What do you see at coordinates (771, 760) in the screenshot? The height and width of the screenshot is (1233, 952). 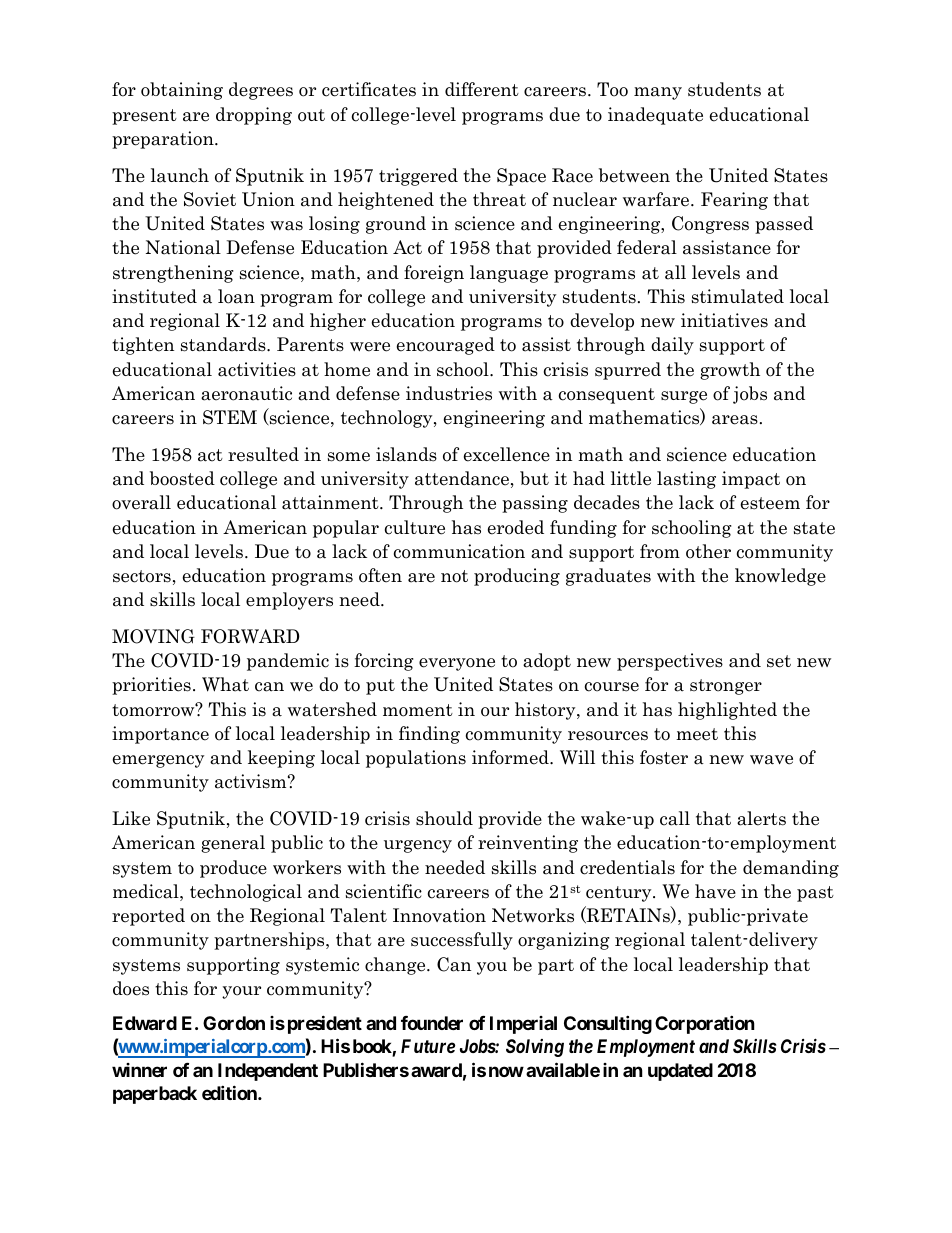 I see `wave` at bounding box center [771, 760].
